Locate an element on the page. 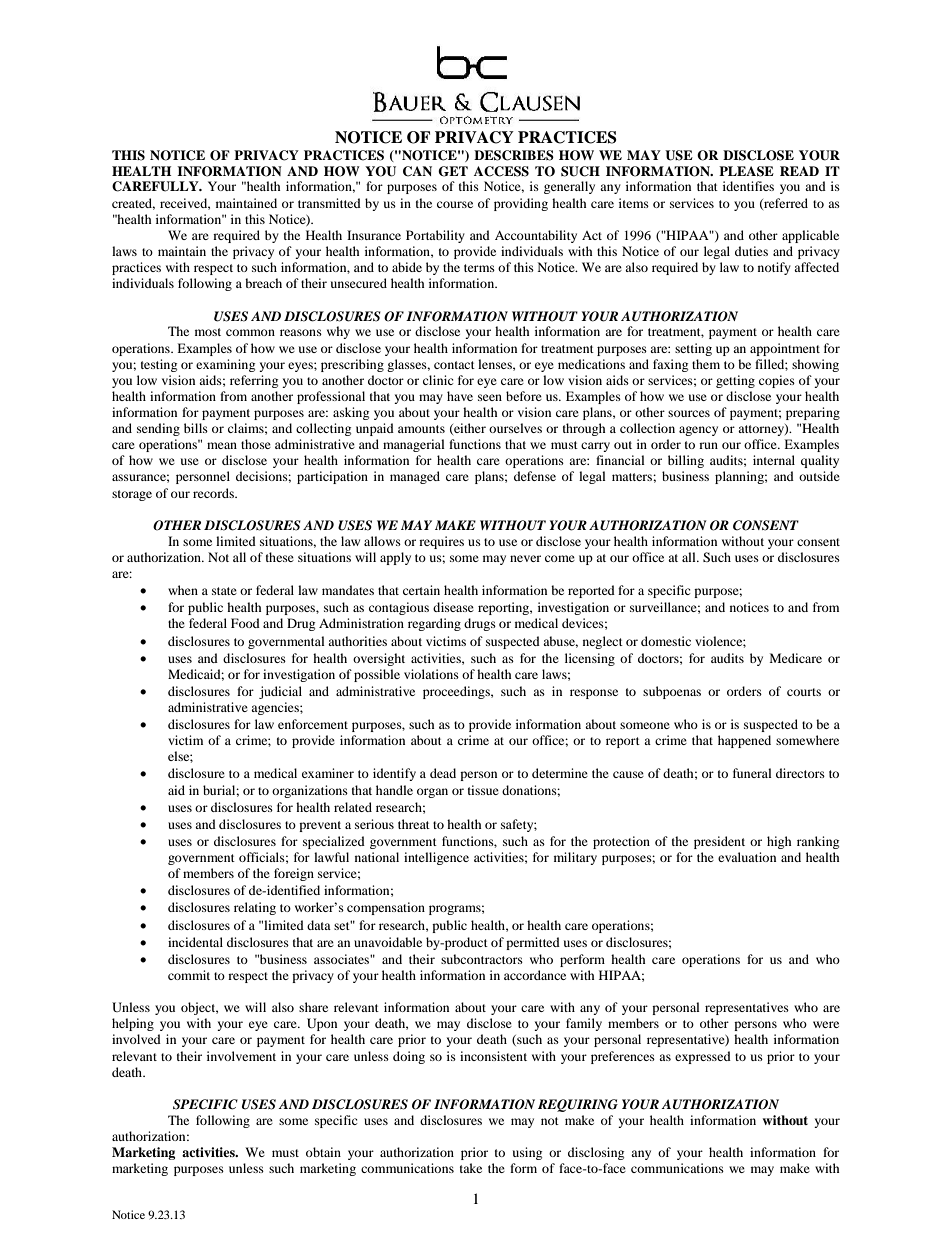 Image resolution: width=952 pixels, height=1233 pixels. Food is located at coordinates (245, 623).
